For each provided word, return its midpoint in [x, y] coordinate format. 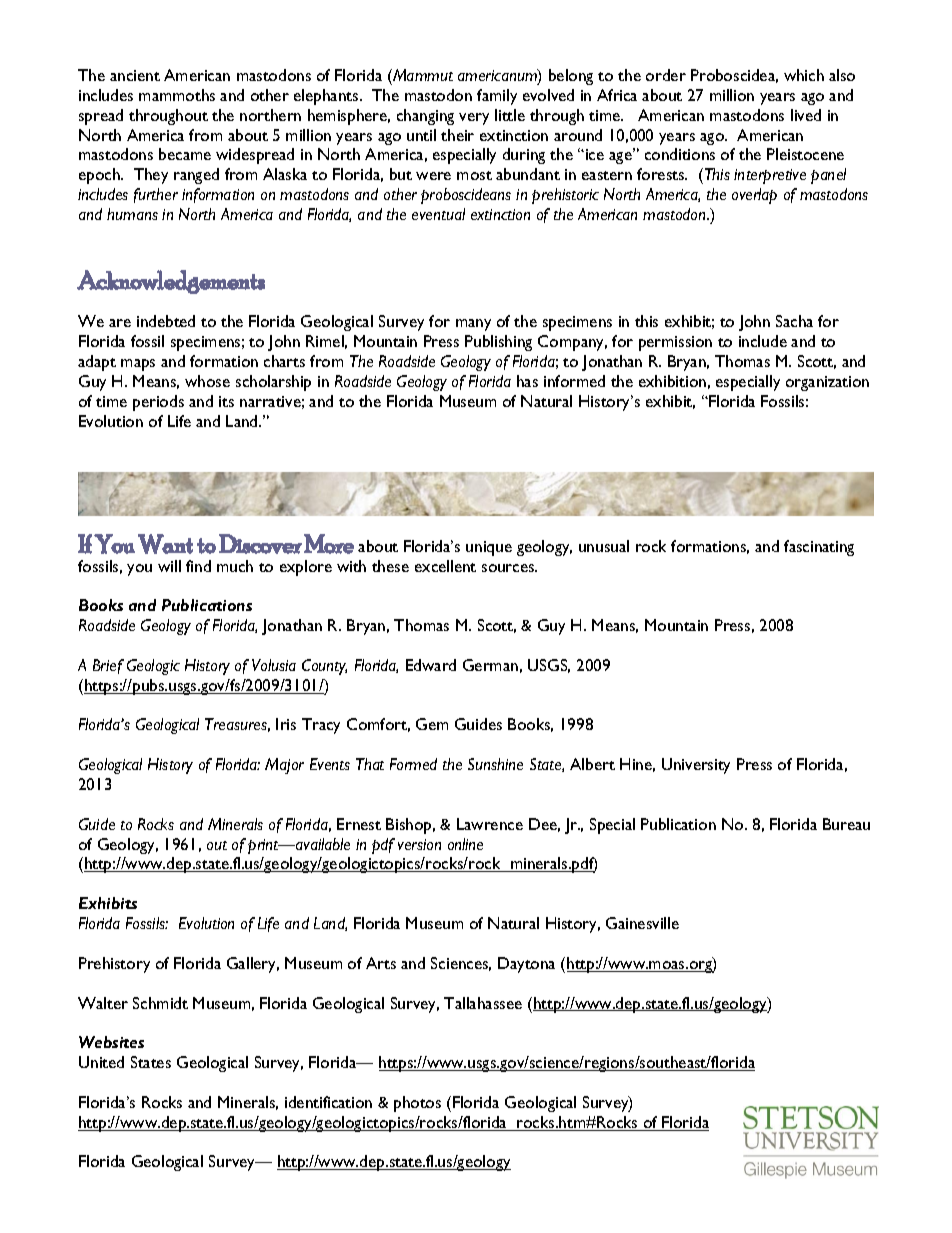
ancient [135, 75]
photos [417, 1104]
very [474, 119]
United [101, 1062]
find [198, 566]
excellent [445, 566]
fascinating [819, 548]
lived [806, 115]
